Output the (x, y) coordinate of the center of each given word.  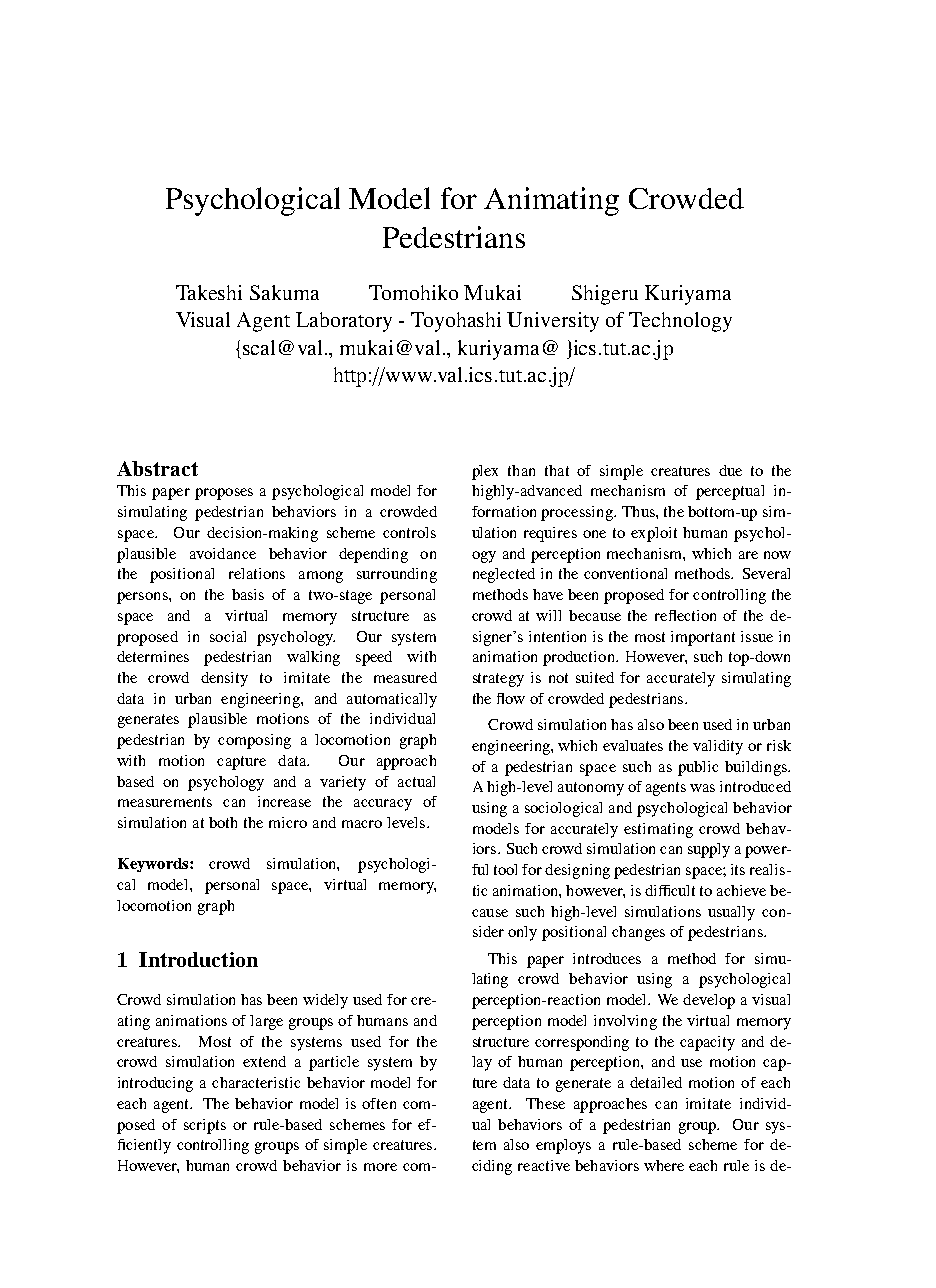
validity (718, 747)
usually (731, 913)
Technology (680, 322)
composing (254, 741)
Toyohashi (456, 322)
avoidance (223, 553)
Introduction (198, 959)
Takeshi (209, 292)
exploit (654, 534)
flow (511, 698)
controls (409, 532)
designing (577, 871)
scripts (205, 1126)
